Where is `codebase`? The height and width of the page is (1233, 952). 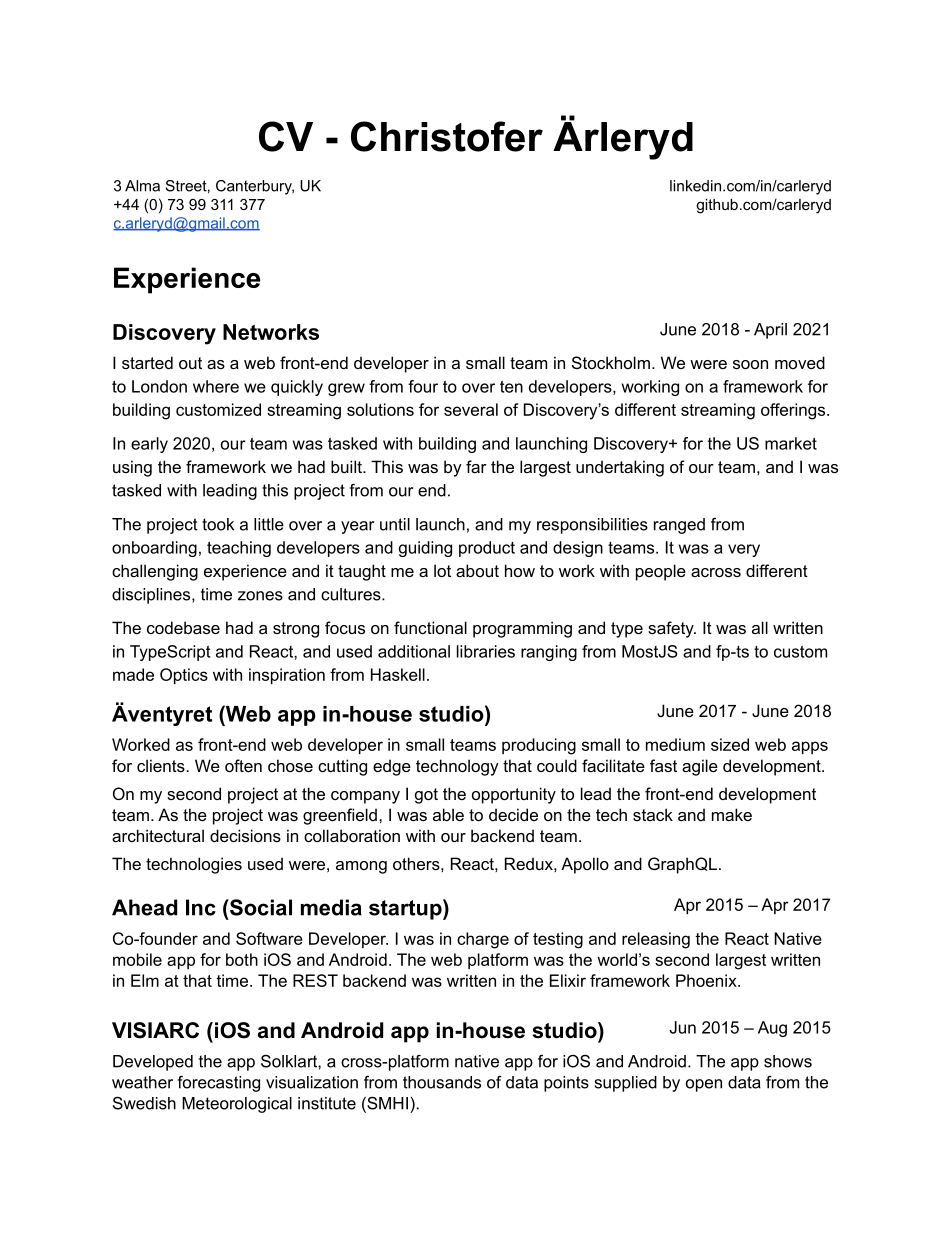
codebase is located at coordinates (183, 627).
